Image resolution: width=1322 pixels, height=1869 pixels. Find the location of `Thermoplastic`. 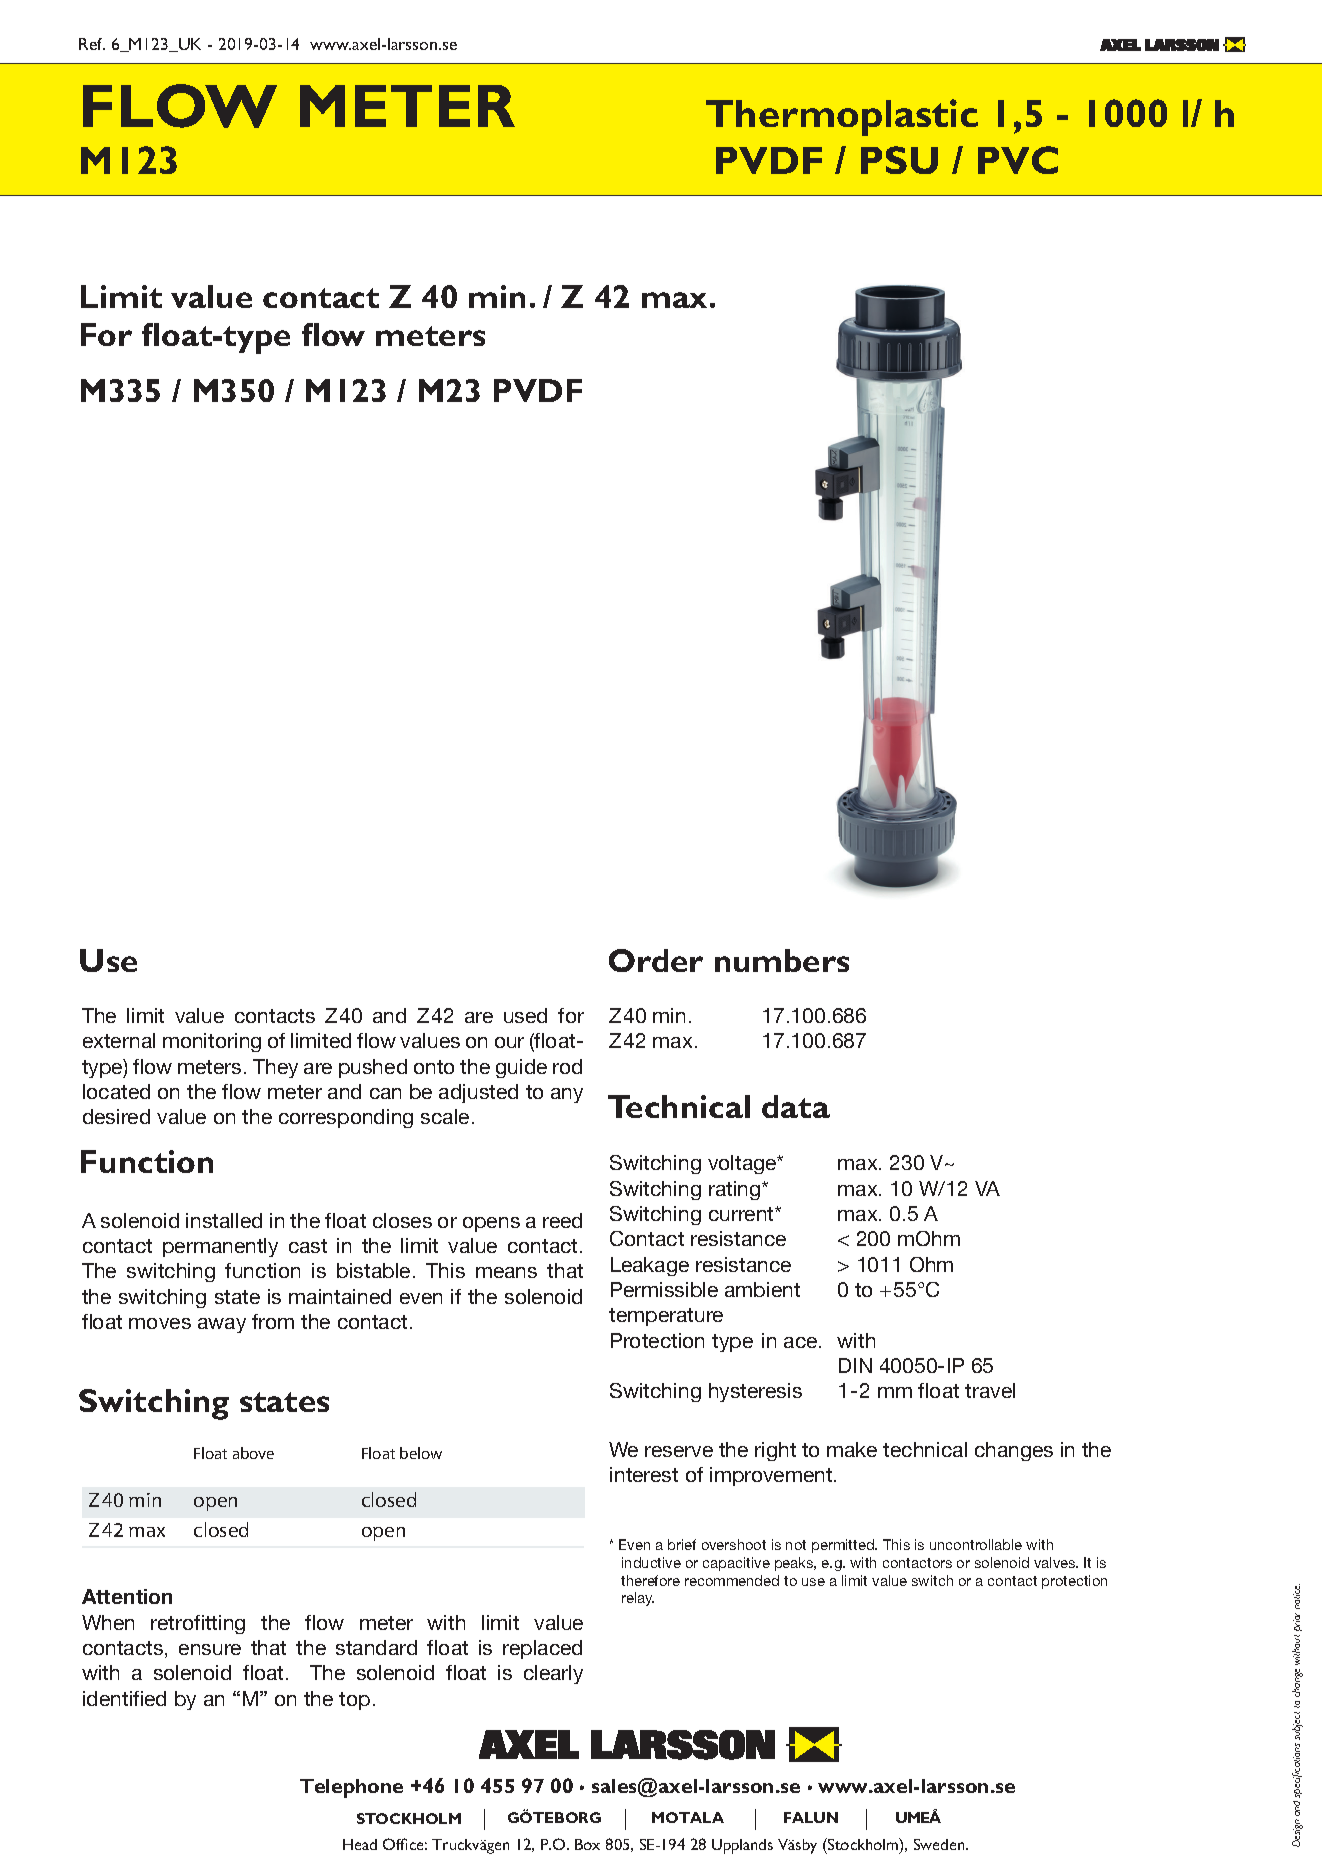

Thermoplastic is located at coordinates (842, 117).
